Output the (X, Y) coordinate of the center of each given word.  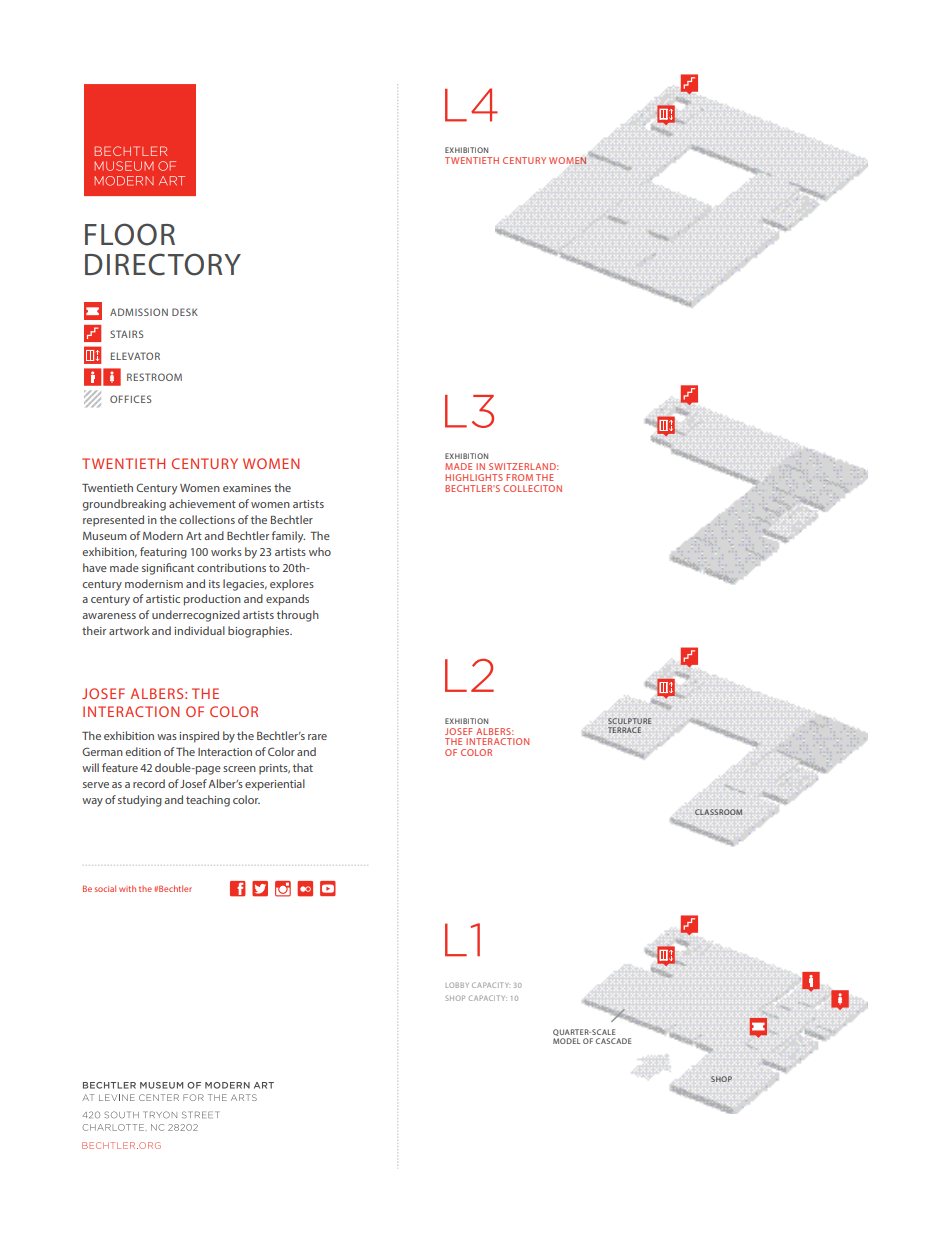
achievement (202, 503)
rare (317, 737)
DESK (185, 312)
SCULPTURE (629, 721)
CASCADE (614, 1041)
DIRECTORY (163, 264)
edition (143, 751)
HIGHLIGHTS (474, 477)
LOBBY (457, 985)
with (127, 888)
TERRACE (624, 730)
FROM (520, 477)
